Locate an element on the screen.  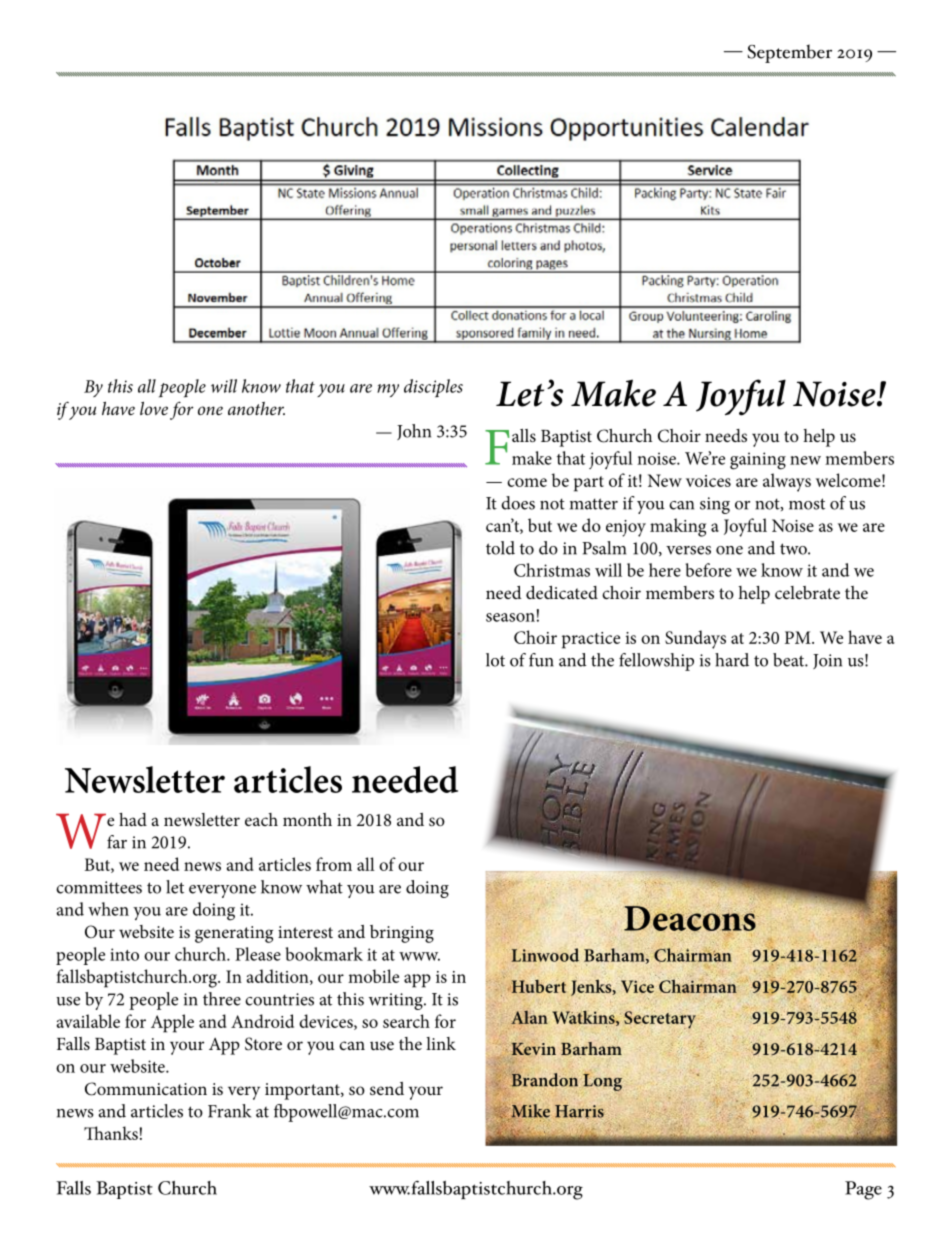
Thanks is located at coordinates (111, 1133).
